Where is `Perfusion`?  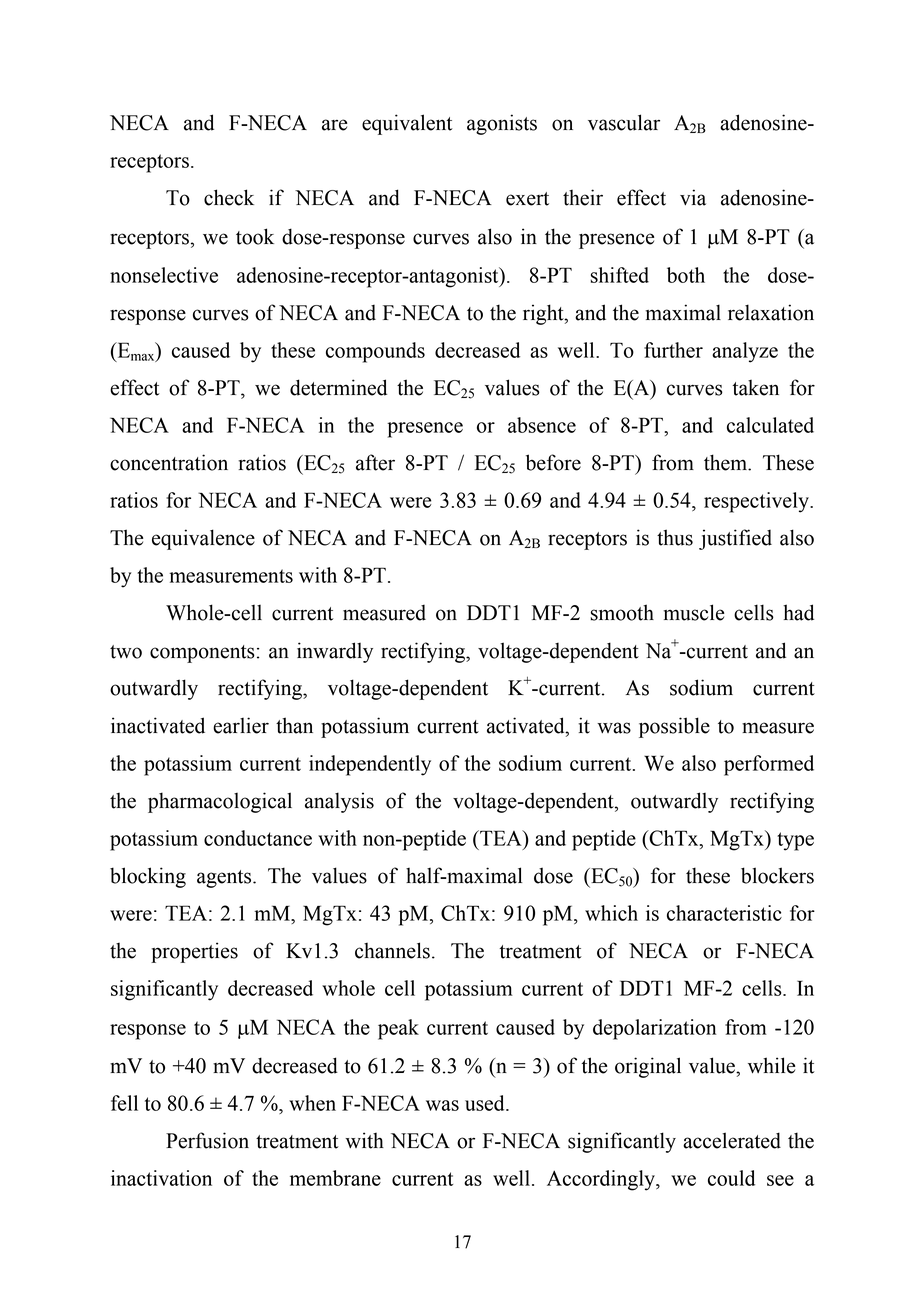 Perfusion is located at coordinates (207, 1140).
